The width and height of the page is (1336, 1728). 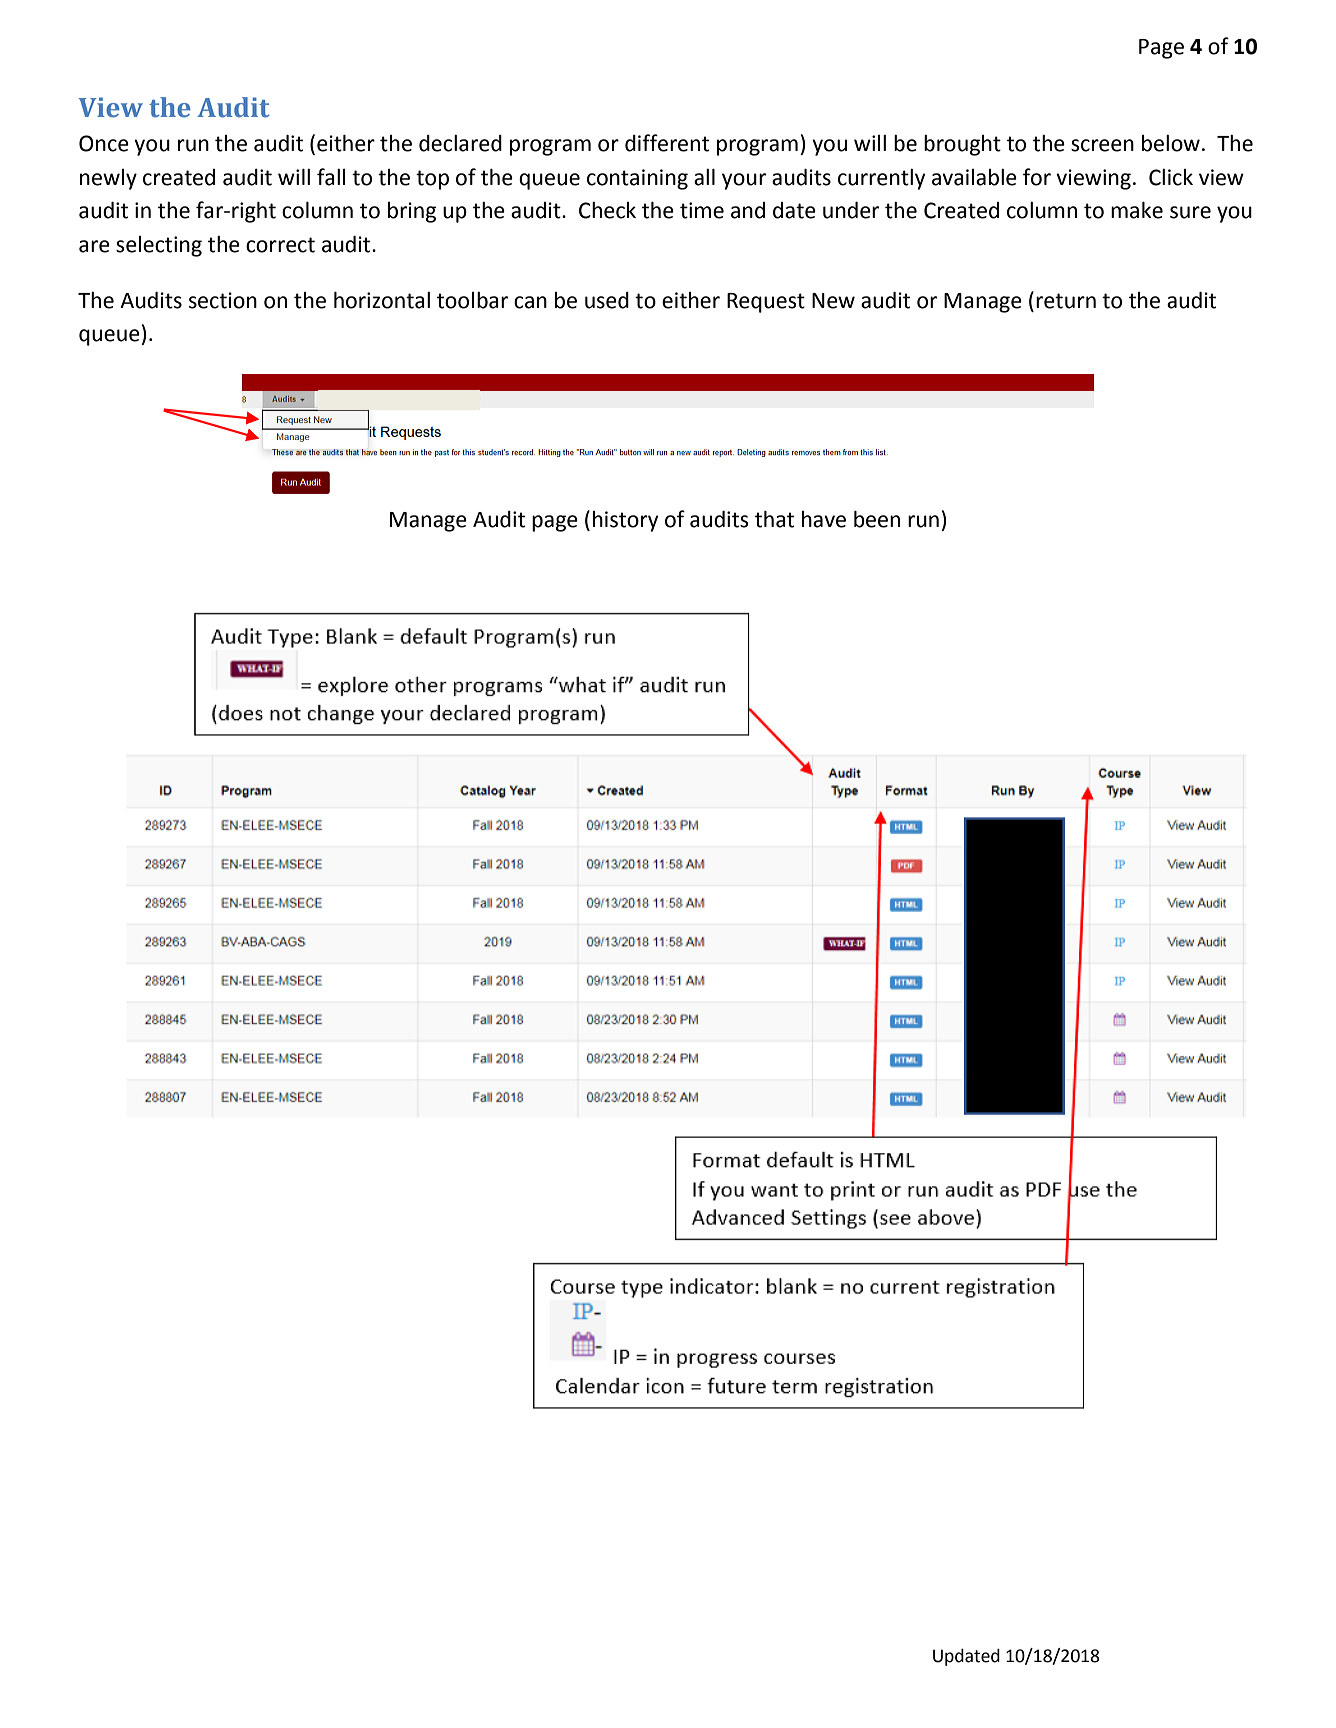 I want to click on history, so click(x=625, y=521).
